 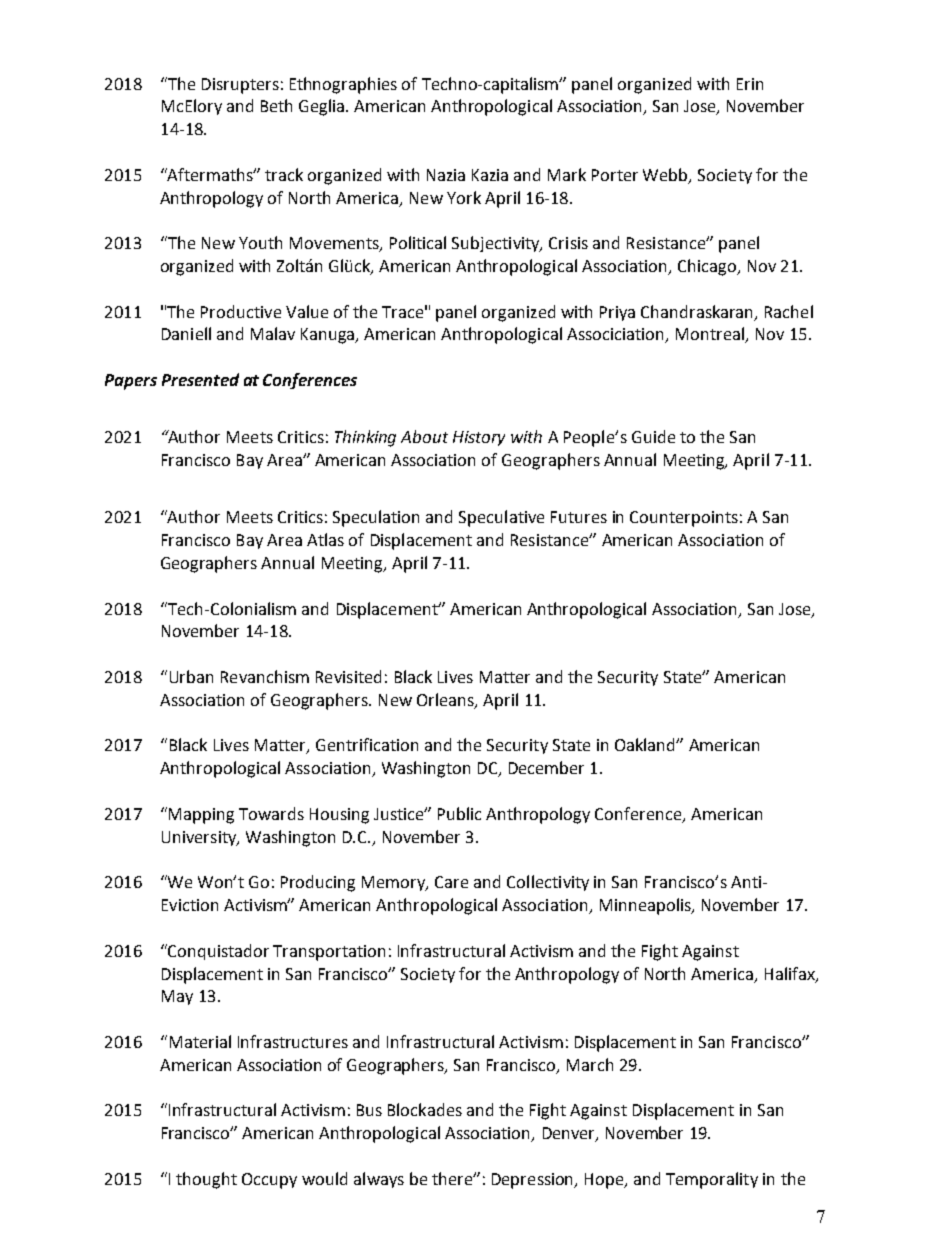 What do you see at coordinates (579, 517) in the screenshot?
I see `Futures` at bounding box center [579, 517].
